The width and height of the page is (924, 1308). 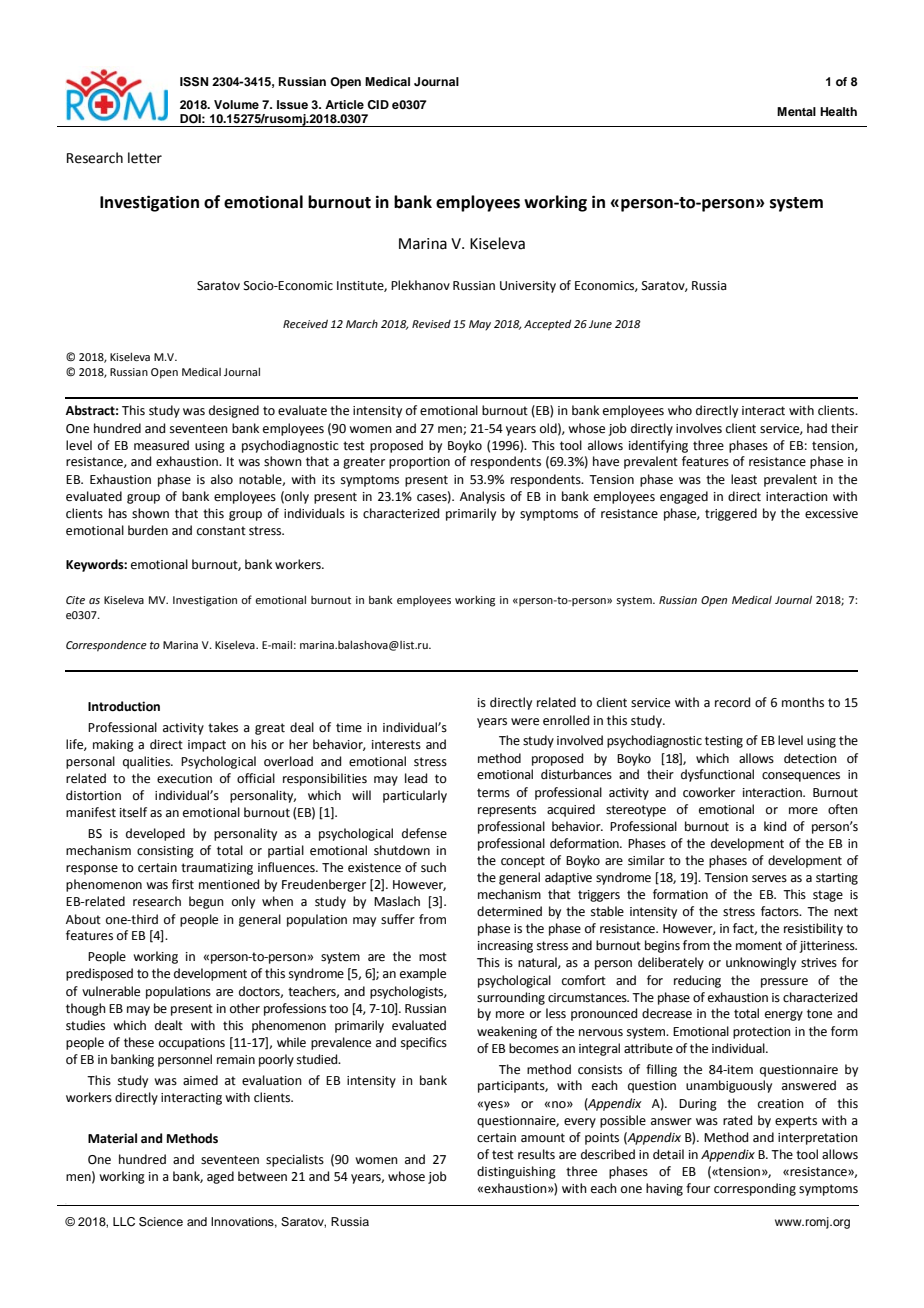 I want to click on involves, so click(x=699, y=428).
